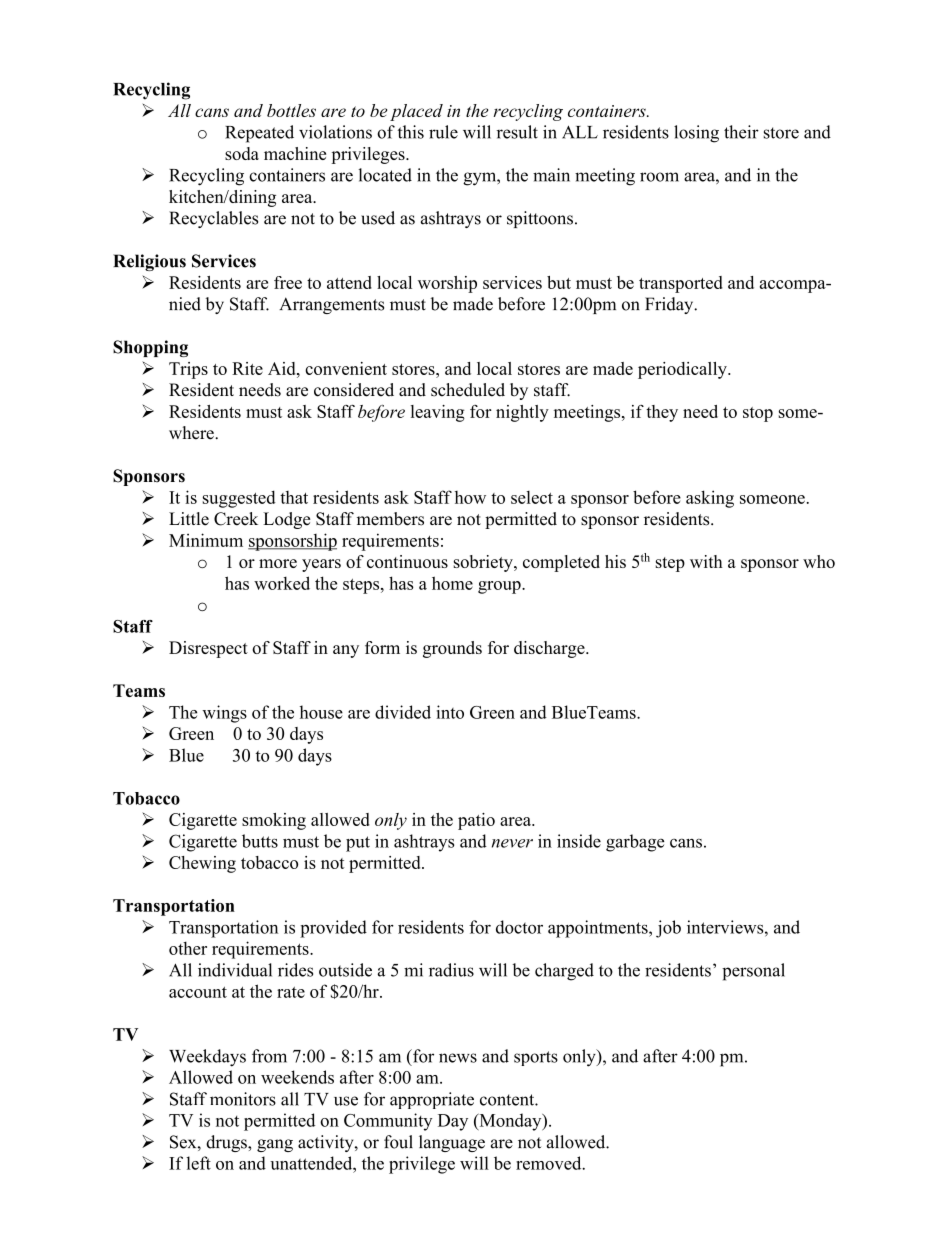 This screenshot has width=952, height=1233. What do you see at coordinates (227, 1143) in the screenshot?
I see `drugs` at bounding box center [227, 1143].
